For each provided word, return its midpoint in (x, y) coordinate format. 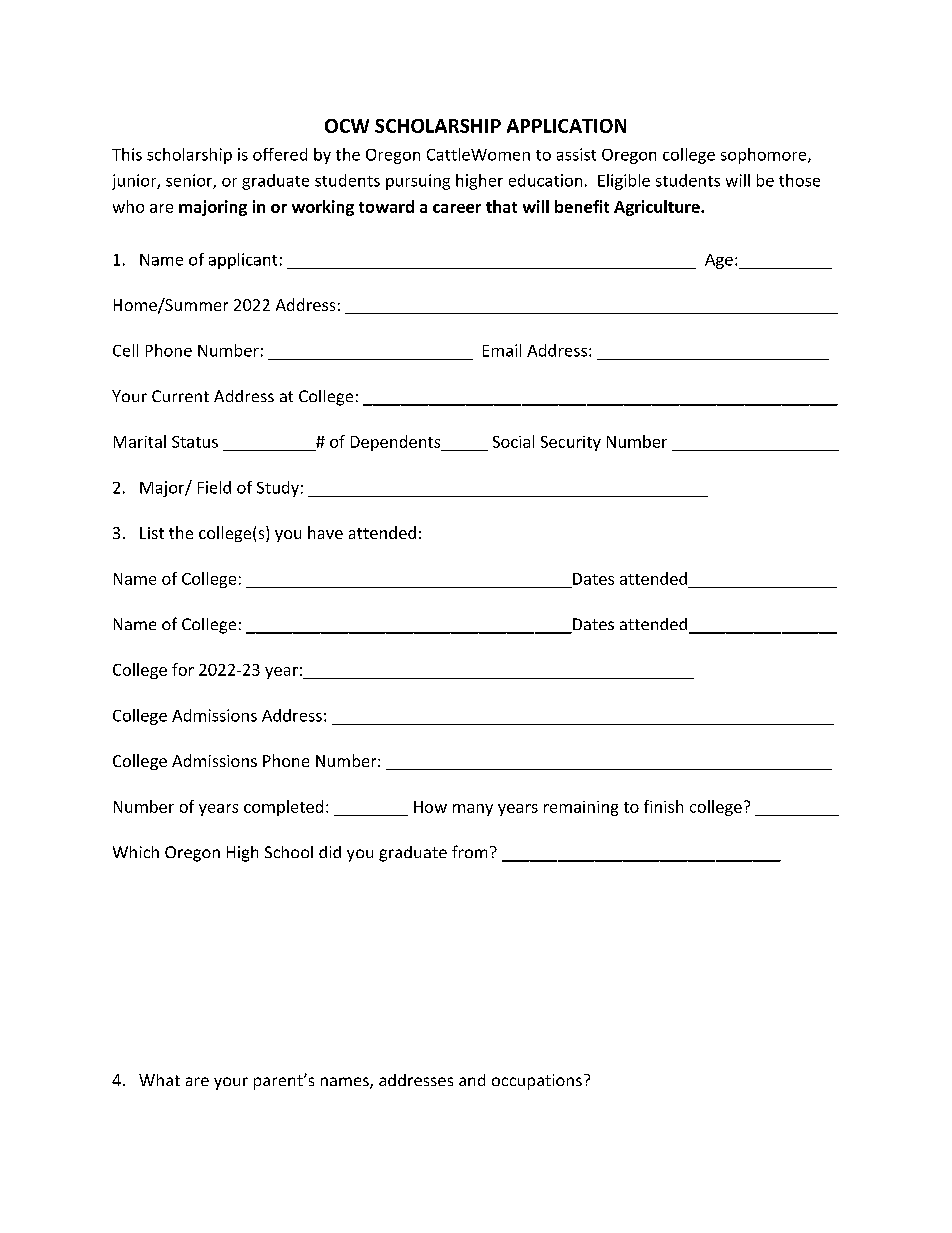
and (472, 1080)
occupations (537, 1082)
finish (663, 806)
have (325, 532)
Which (136, 852)
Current (180, 396)
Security (571, 443)
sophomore (765, 156)
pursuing (418, 182)
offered (280, 154)
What (159, 1080)
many (473, 810)
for (183, 669)
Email (502, 350)
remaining (581, 808)
